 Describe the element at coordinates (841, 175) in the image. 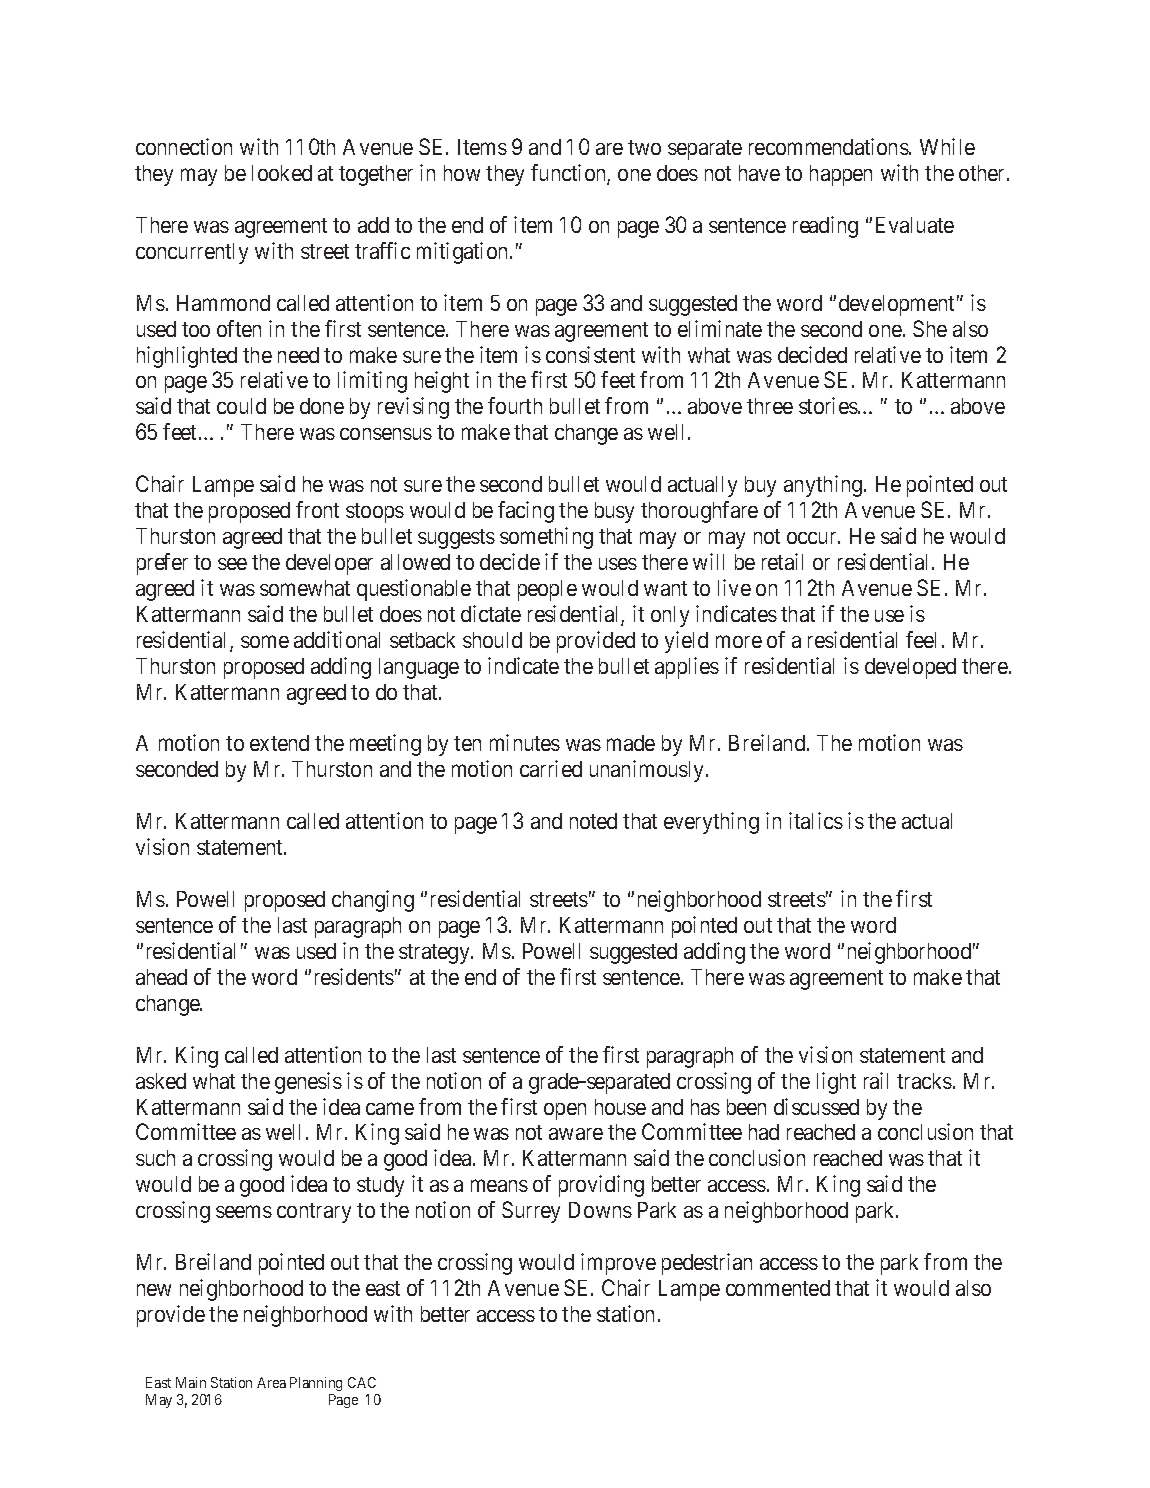

I see `happen` at that location.
